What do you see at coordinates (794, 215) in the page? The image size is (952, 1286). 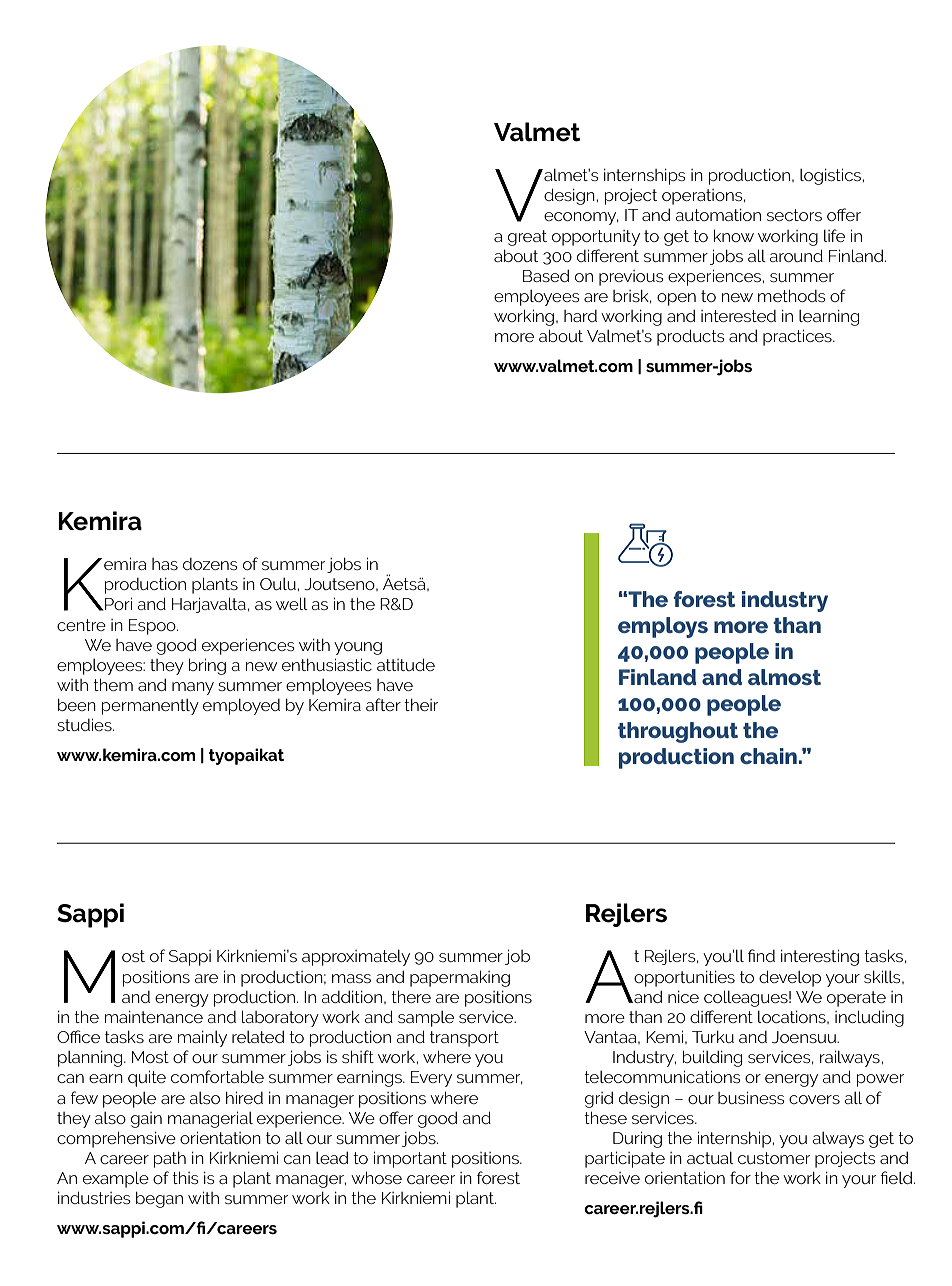 I see `sectors` at bounding box center [794, 215].
